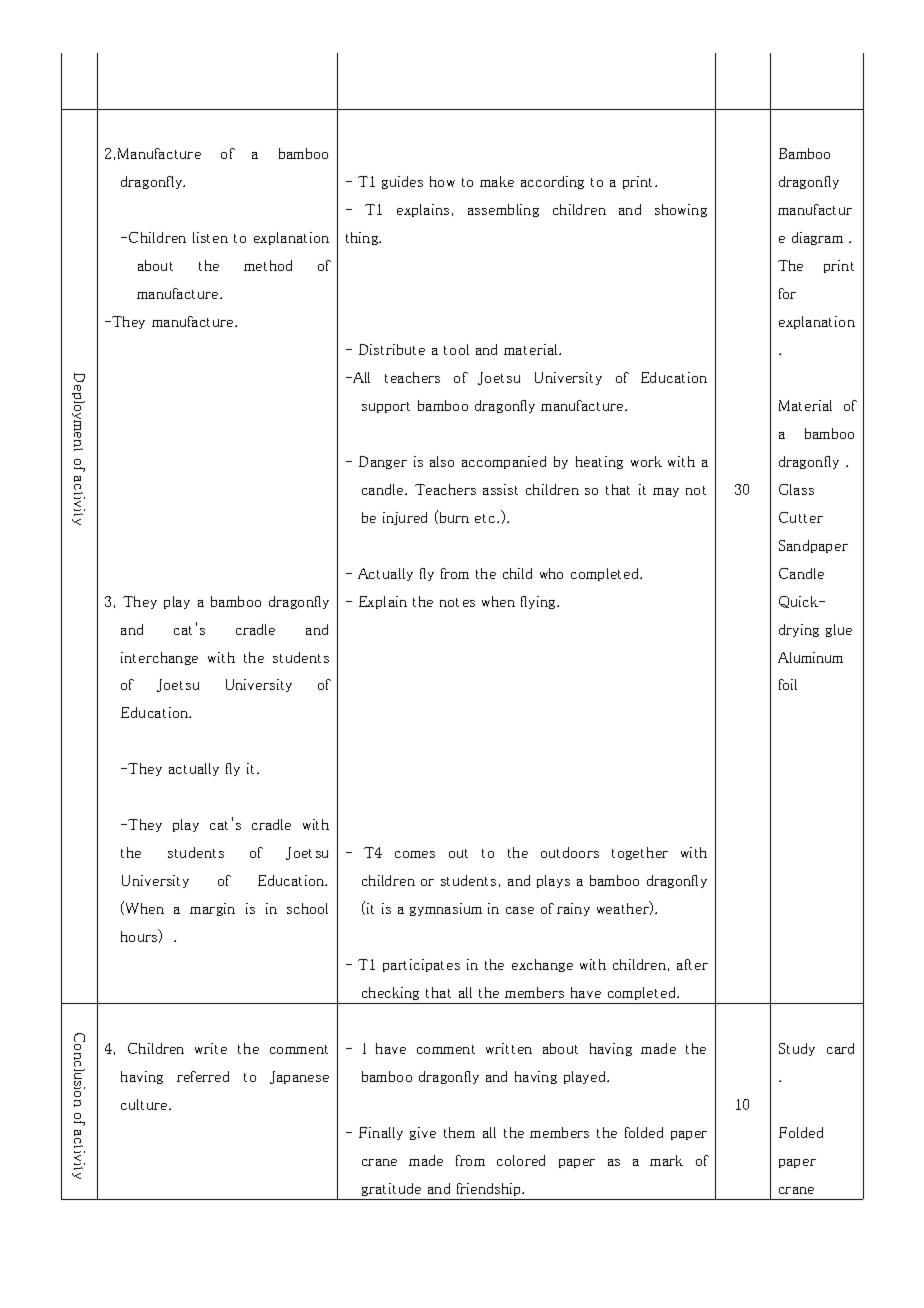 Image resolution: width=924 pixels, height=1308 pixels. What do you see at coordinates (405, 518) in the page?
I see `injured` at bounding box center [405, 518].
